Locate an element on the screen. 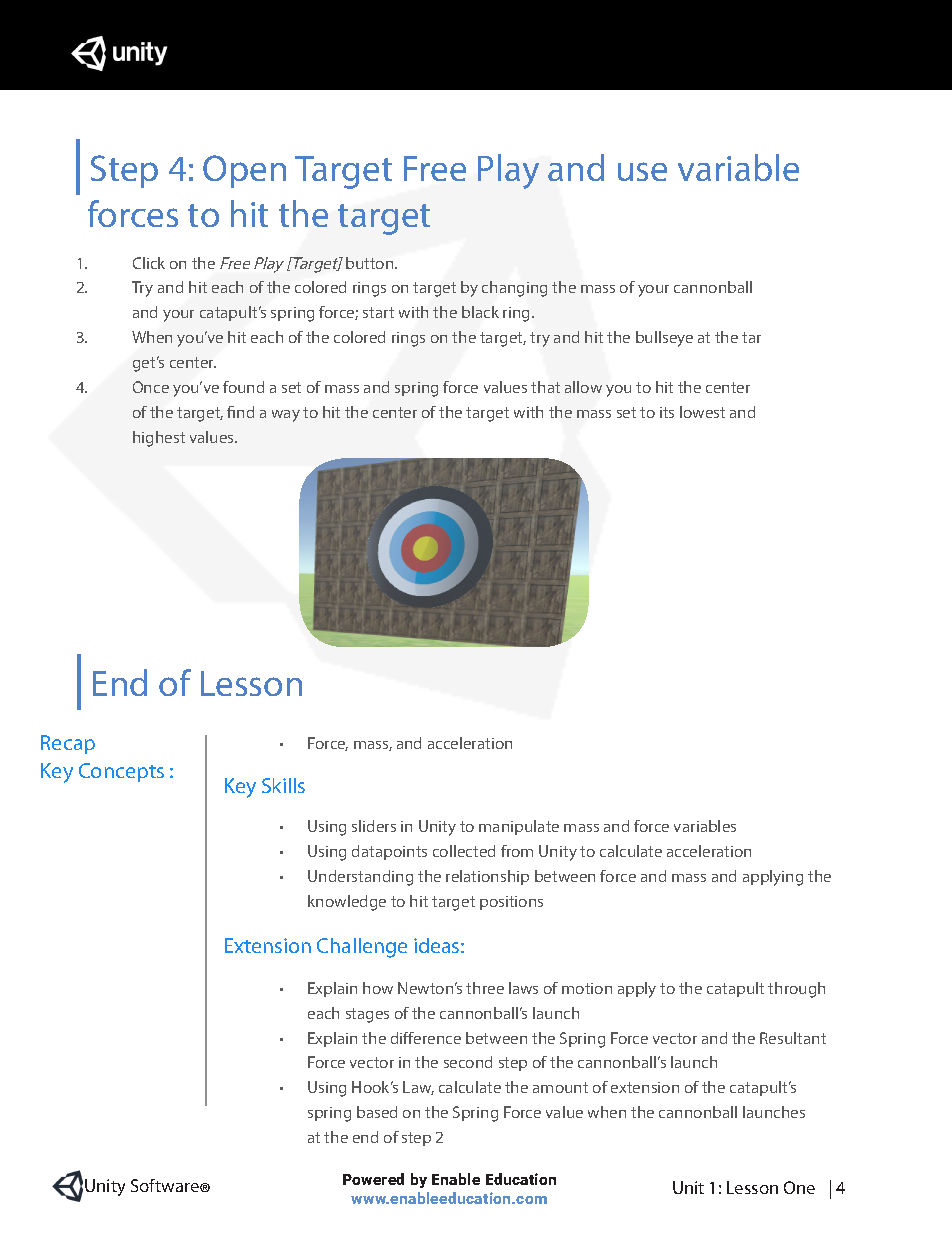  Click is located at coordinates (149, 263).
